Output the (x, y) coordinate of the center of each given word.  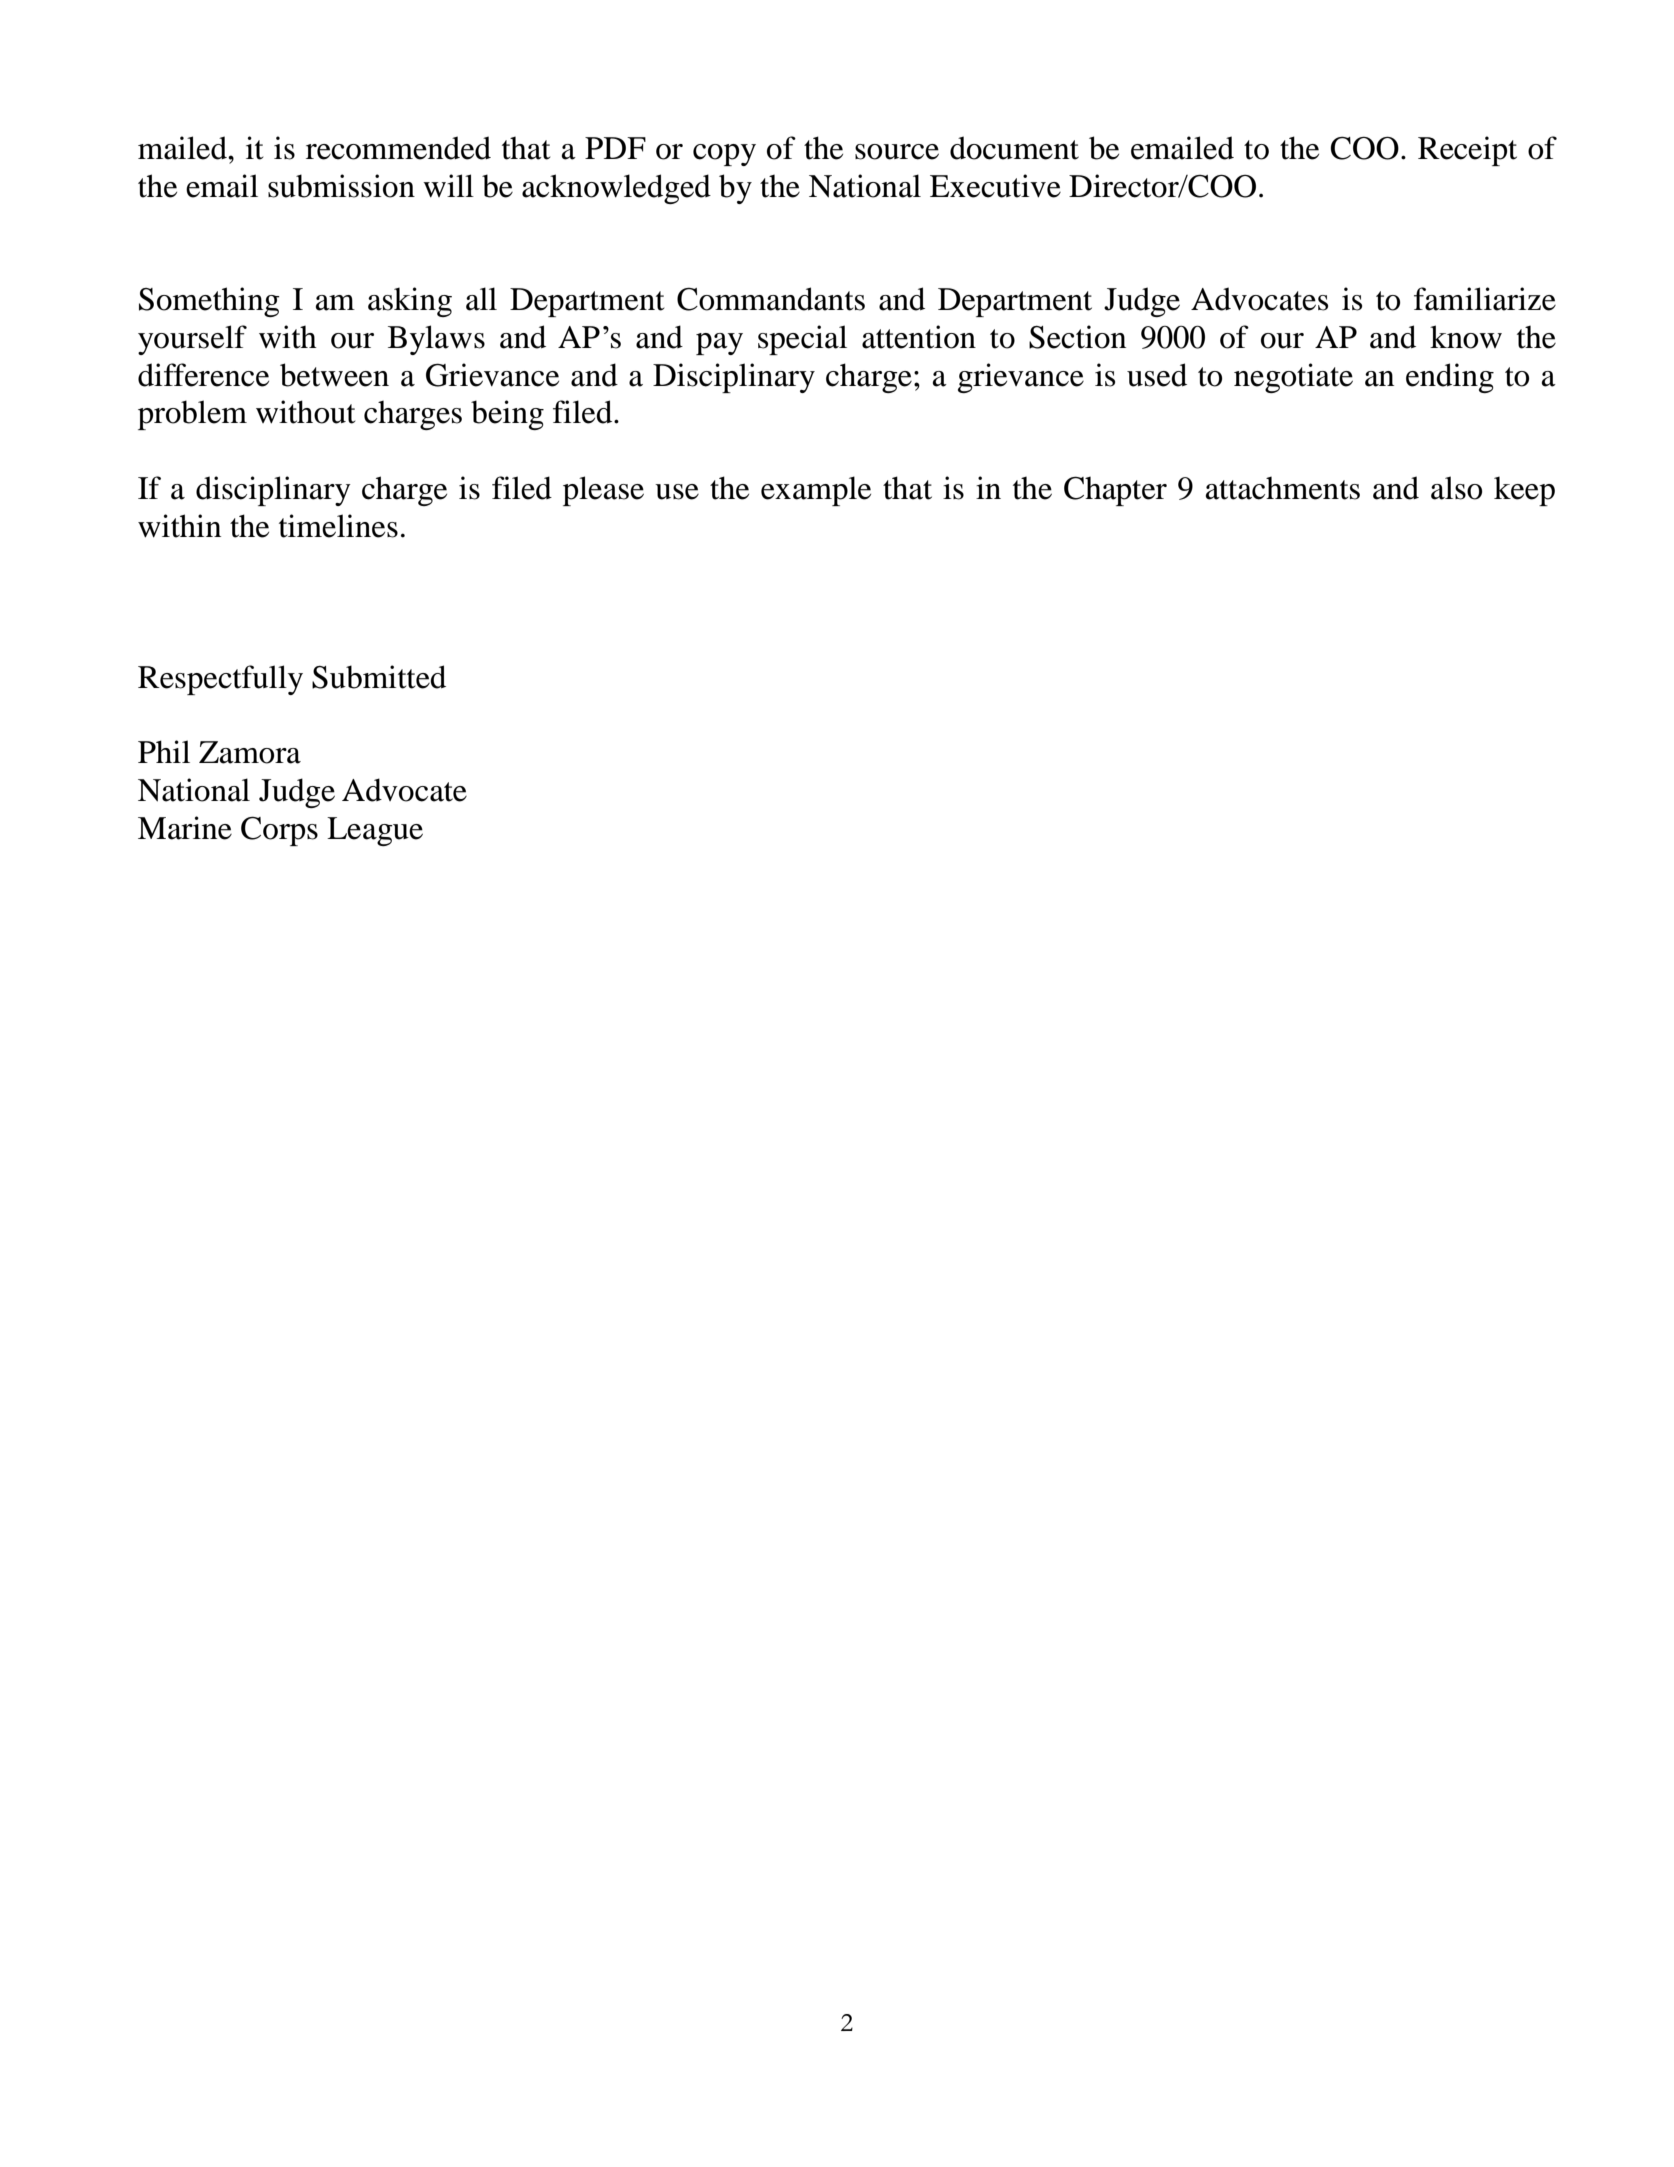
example (816, 491)
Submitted (379, 677)
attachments (1283, 488)
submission (341, 186)
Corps (279, 831)
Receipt (1467, 151)
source (897, 152)
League (375, 831)
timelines (338, 526)
